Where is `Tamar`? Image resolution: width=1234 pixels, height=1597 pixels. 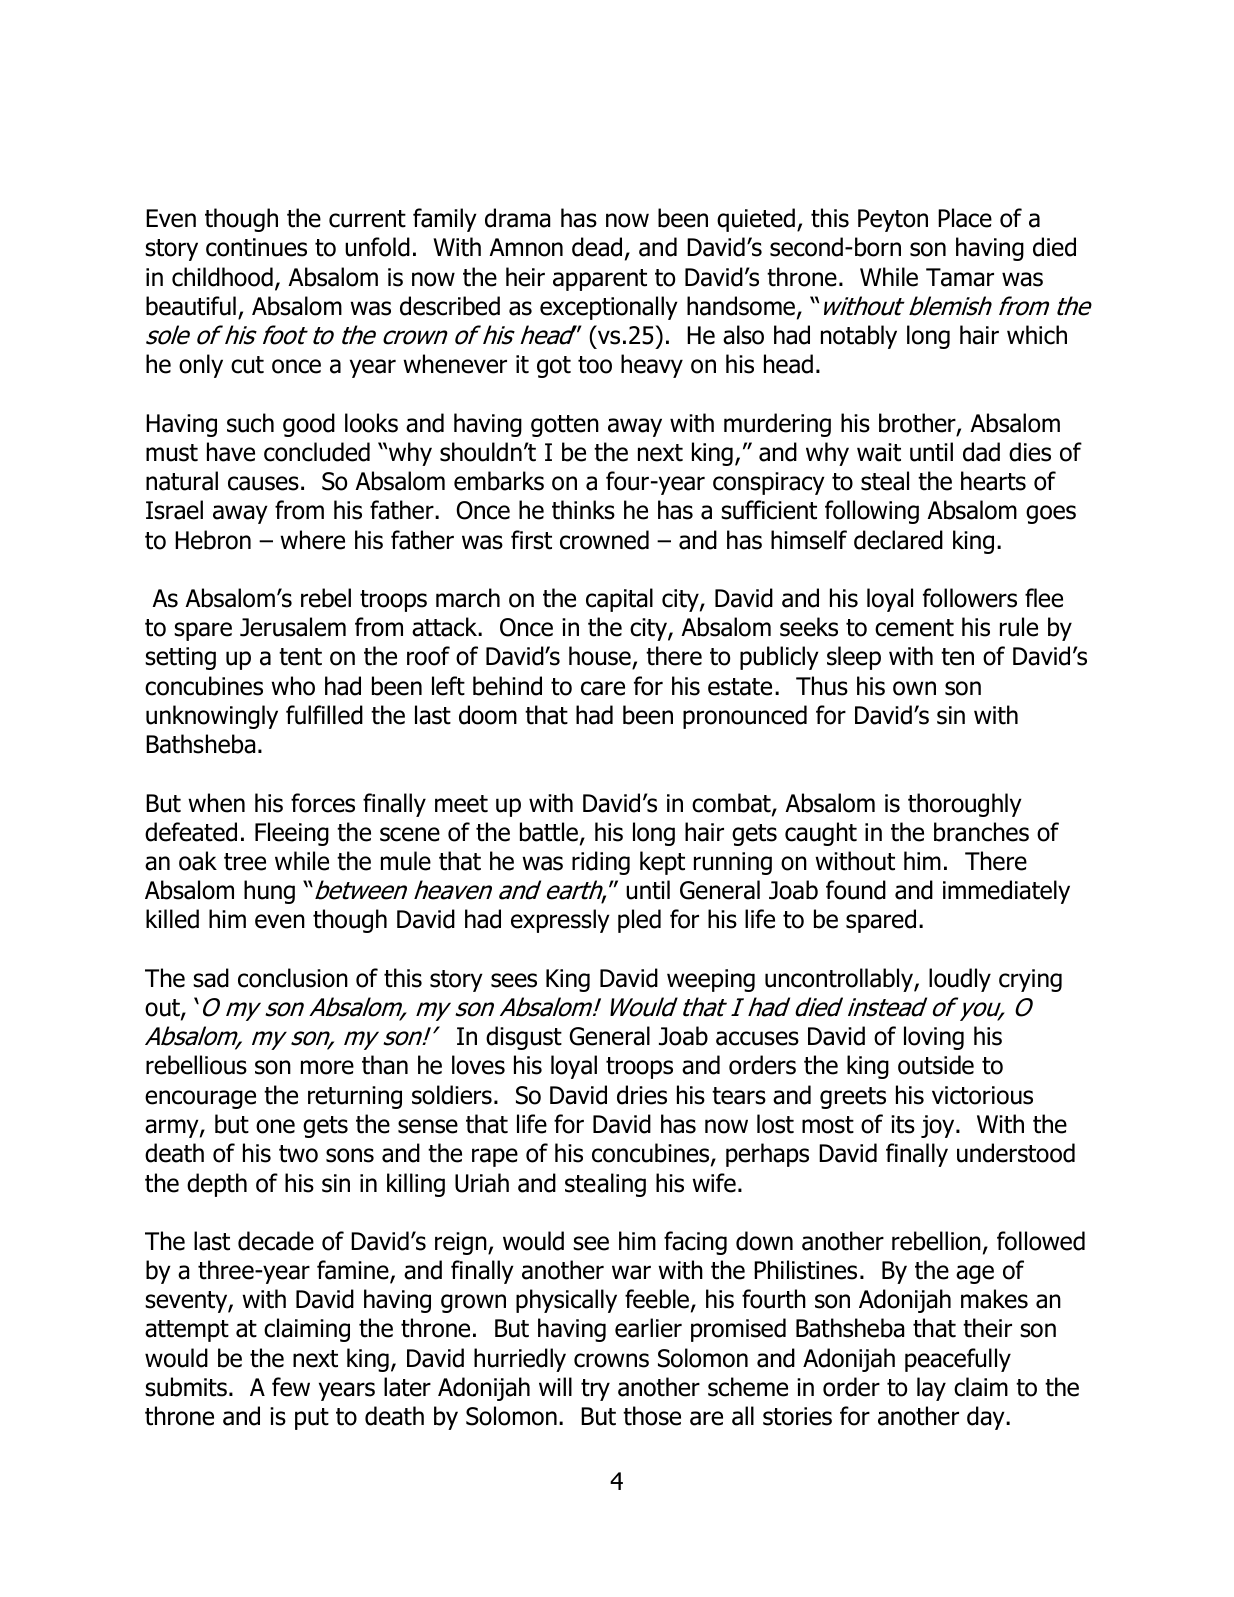 Tamar is located at coordinates (960, 277).
